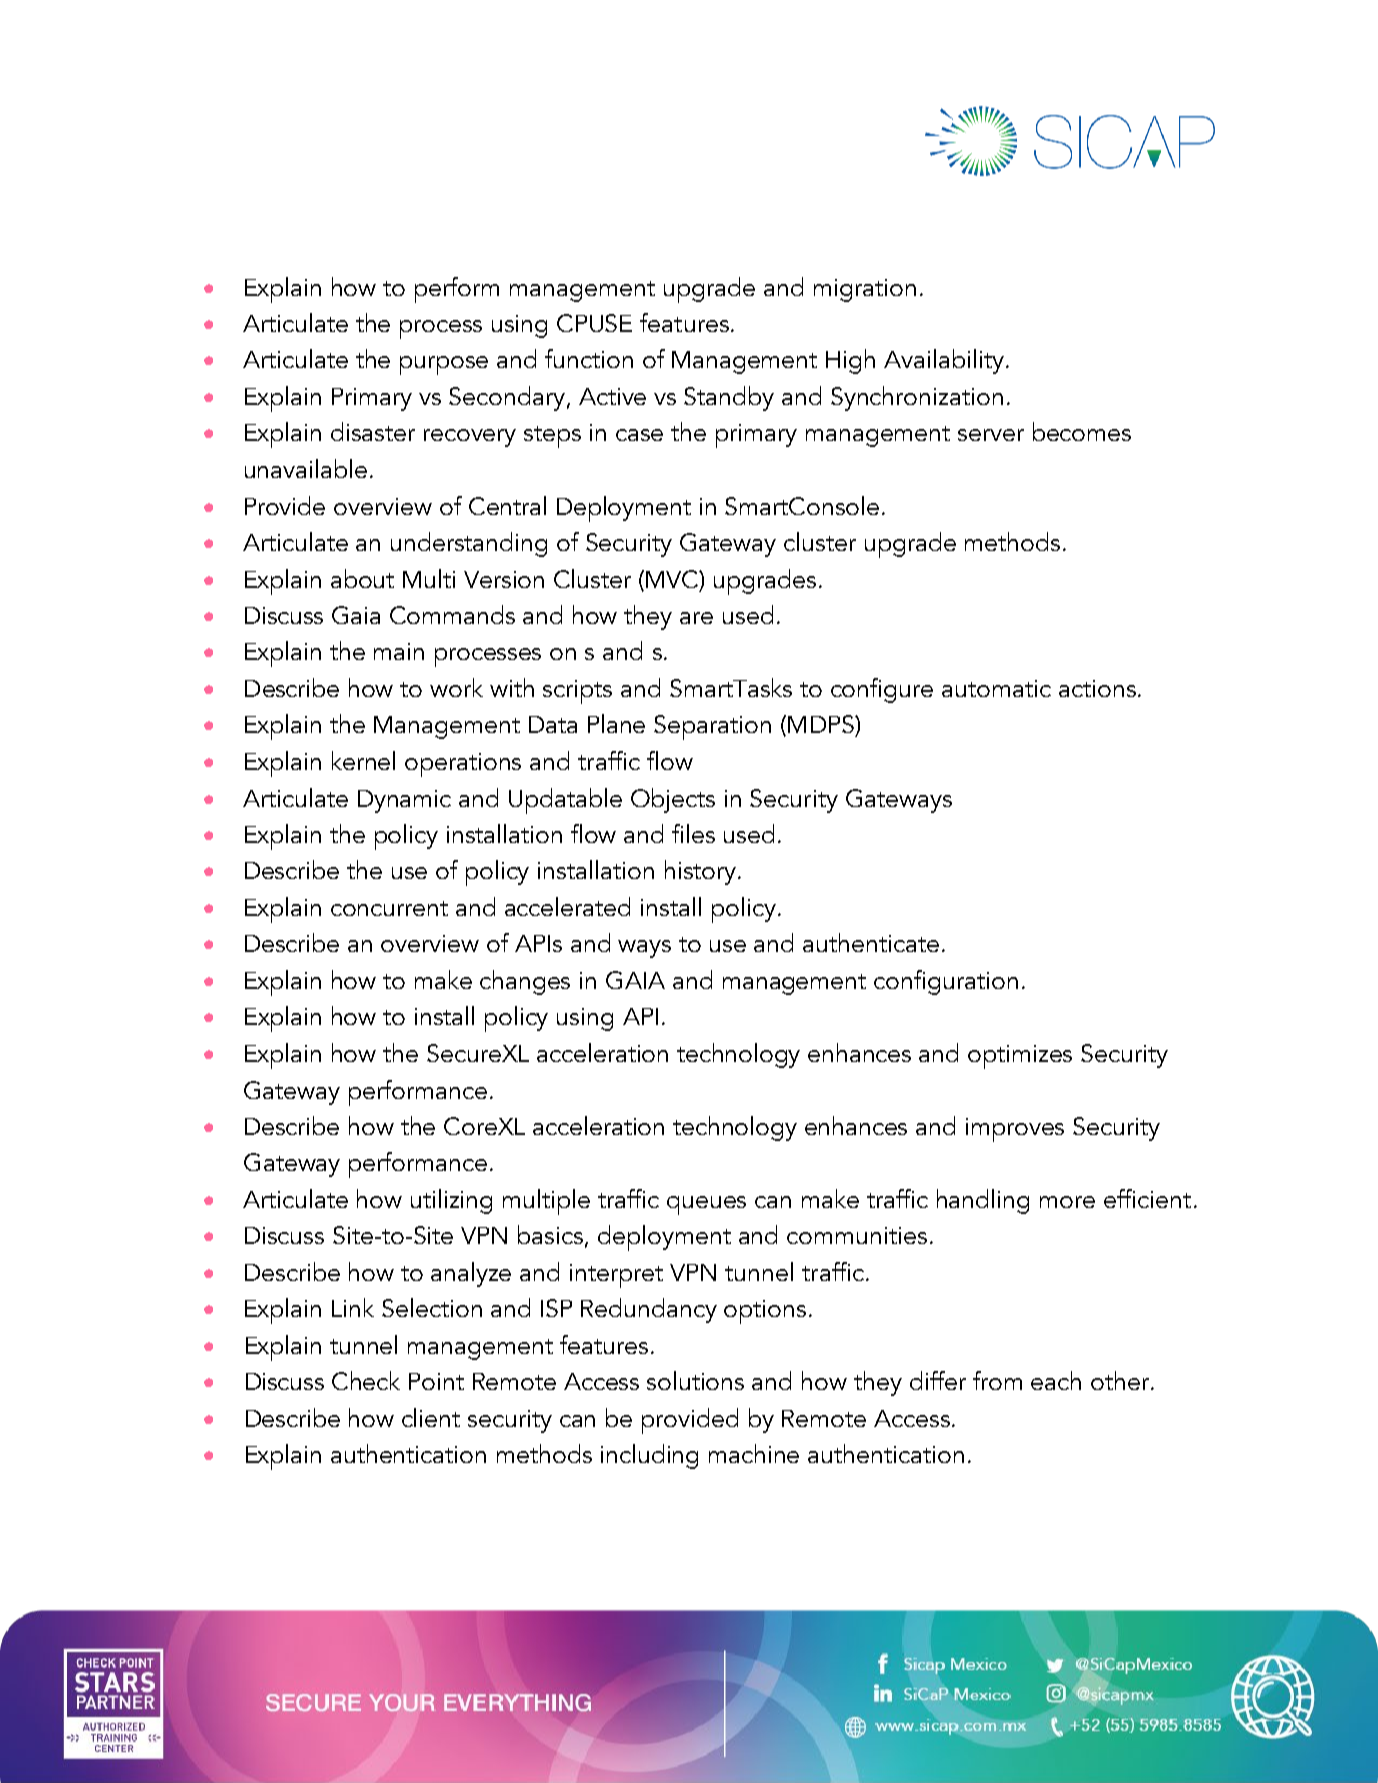 This image has width=1378, height=1783. Describe the element at coordinates (945, 361) in the image. I see `Availability` at that location.
